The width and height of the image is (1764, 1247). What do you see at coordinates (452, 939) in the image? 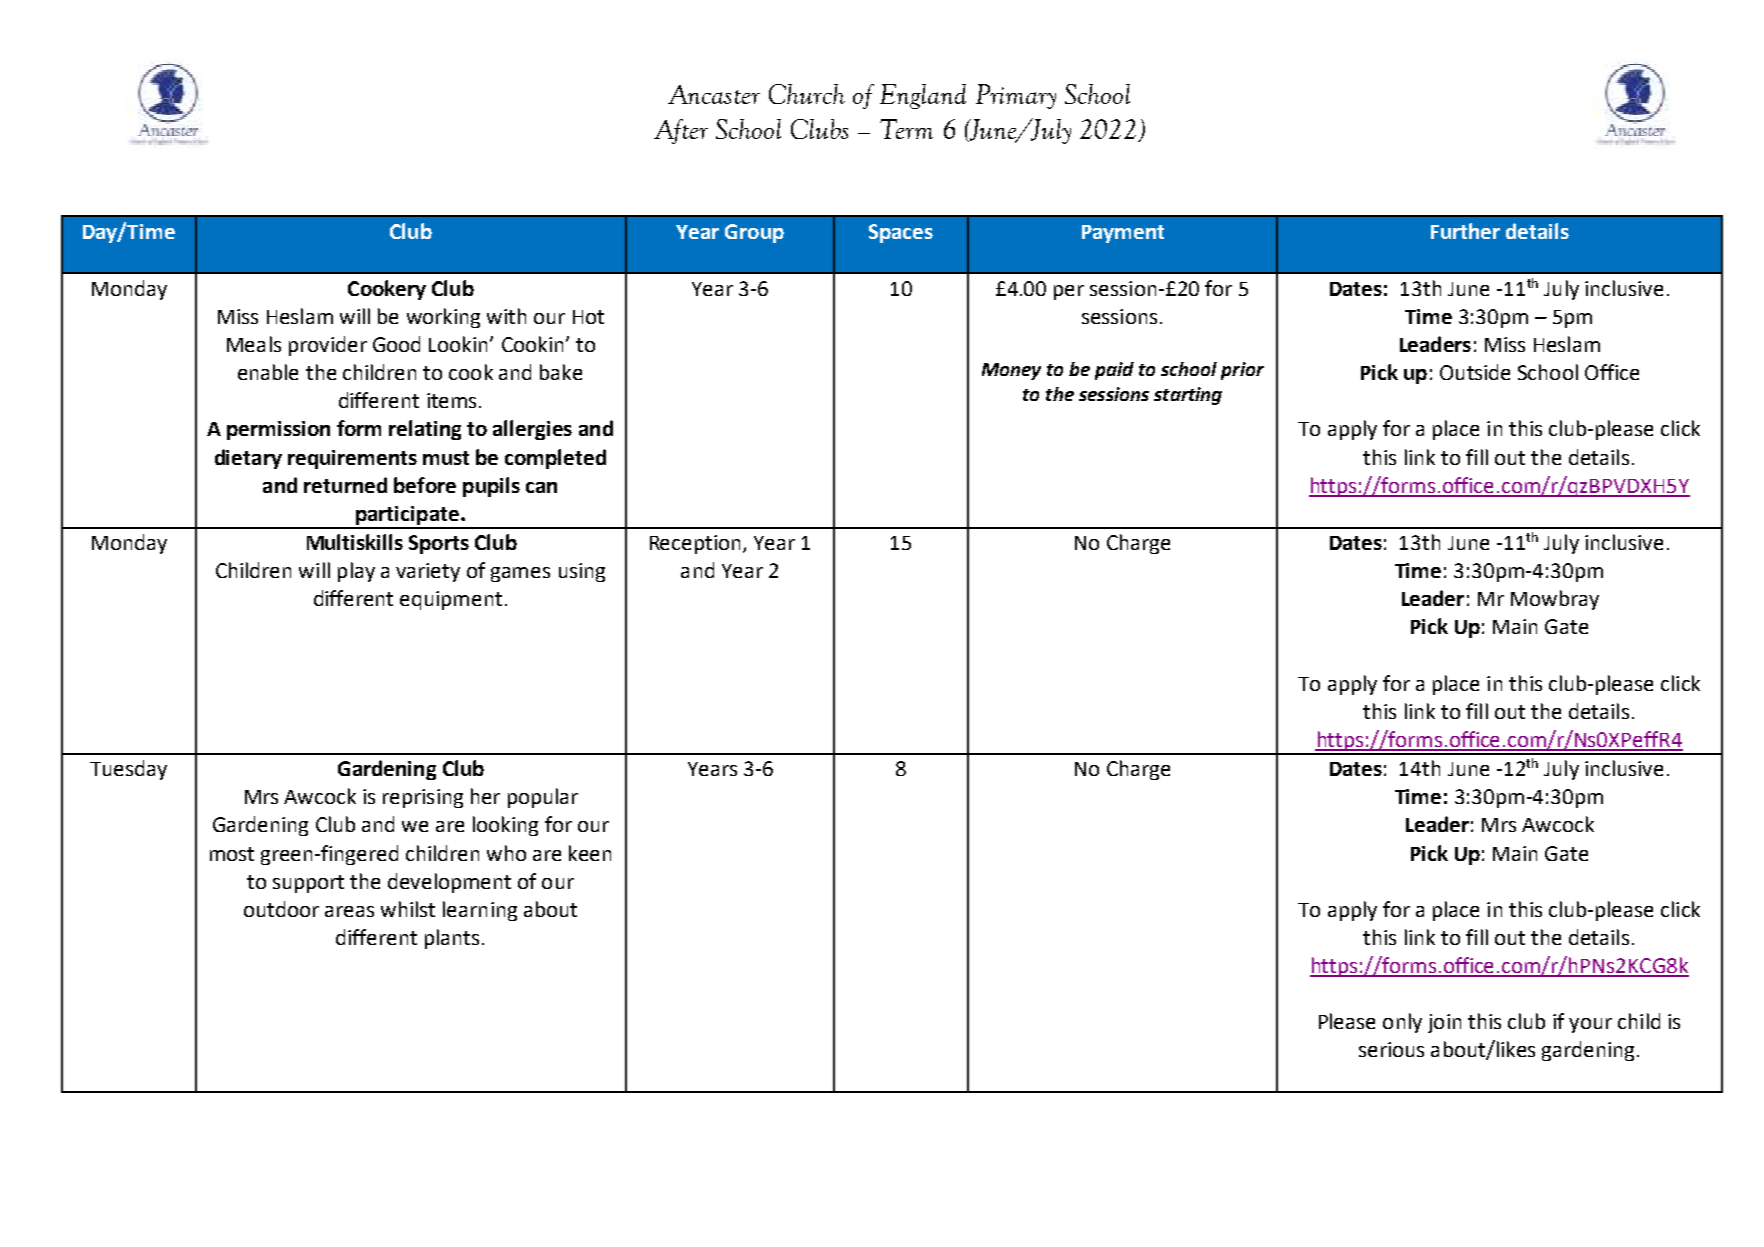
I see `plants` at bounding box center [452, 939].
